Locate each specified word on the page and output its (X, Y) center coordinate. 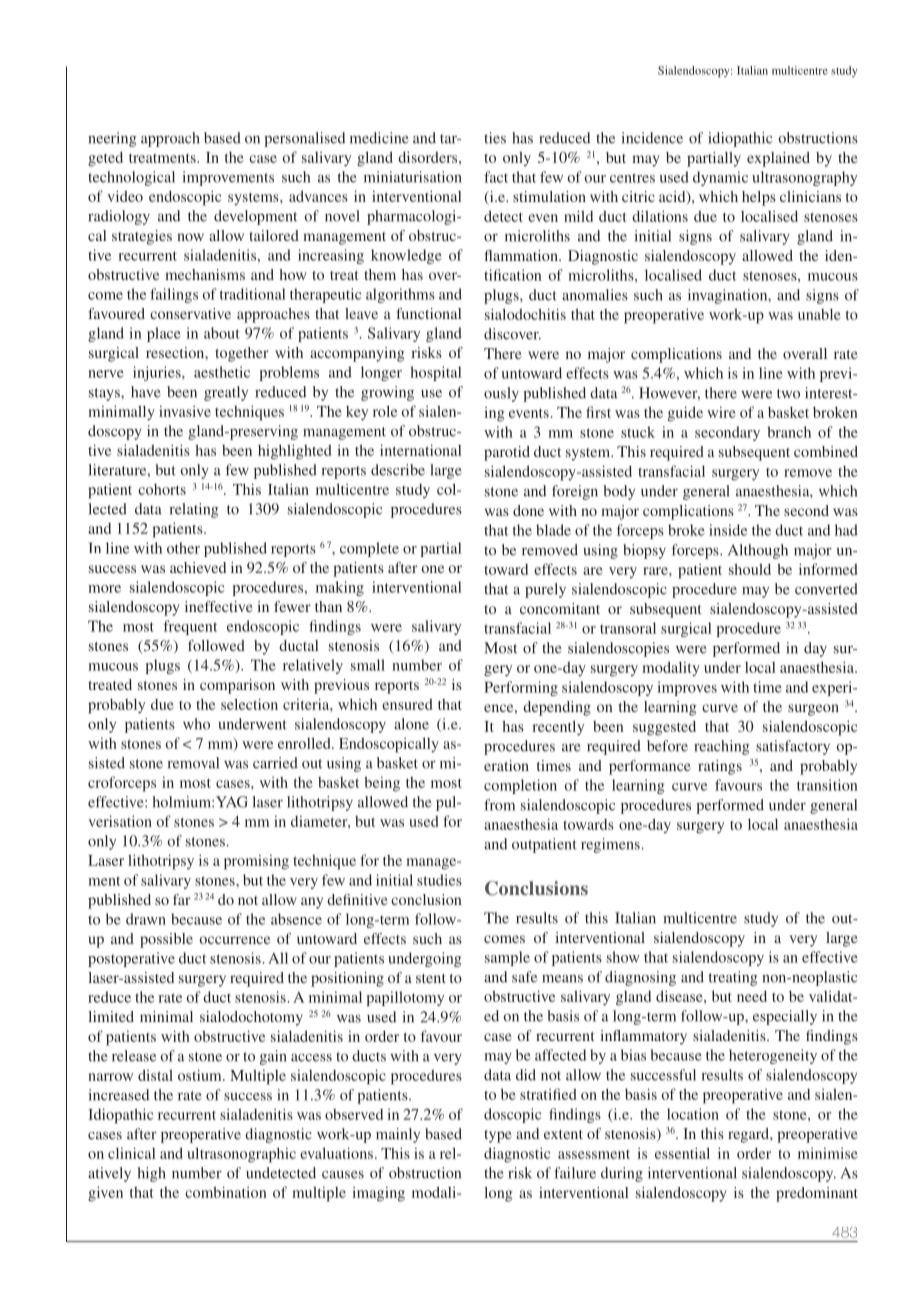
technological (131, 178)
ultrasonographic (241, 1155)
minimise (828, 1153)
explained (778, 159)
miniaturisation (413, 177)
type (498, 1136)
